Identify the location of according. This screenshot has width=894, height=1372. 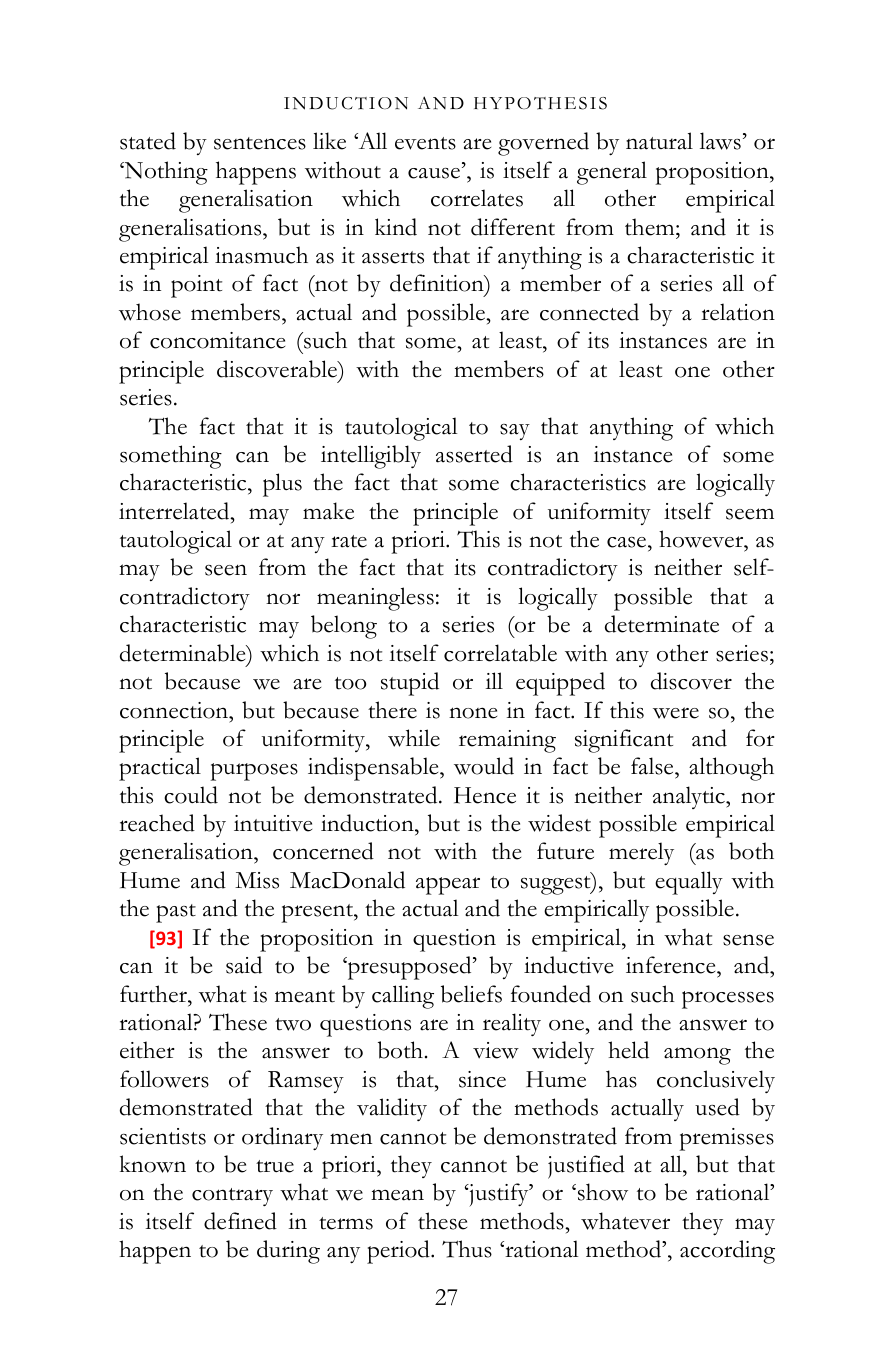
(727, 1252).
